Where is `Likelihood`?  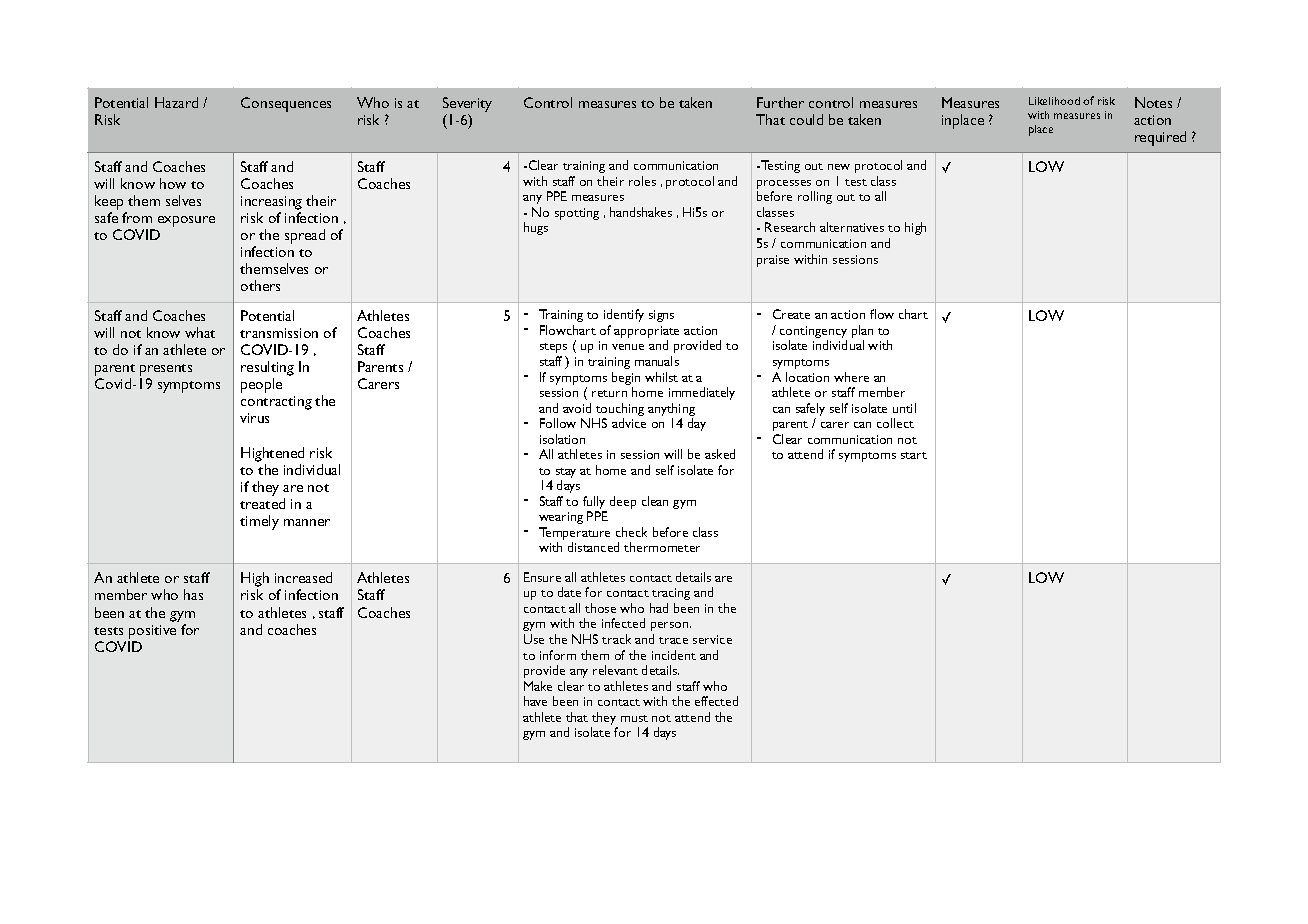 Likelihood is located at coordinates (1054, 101).
